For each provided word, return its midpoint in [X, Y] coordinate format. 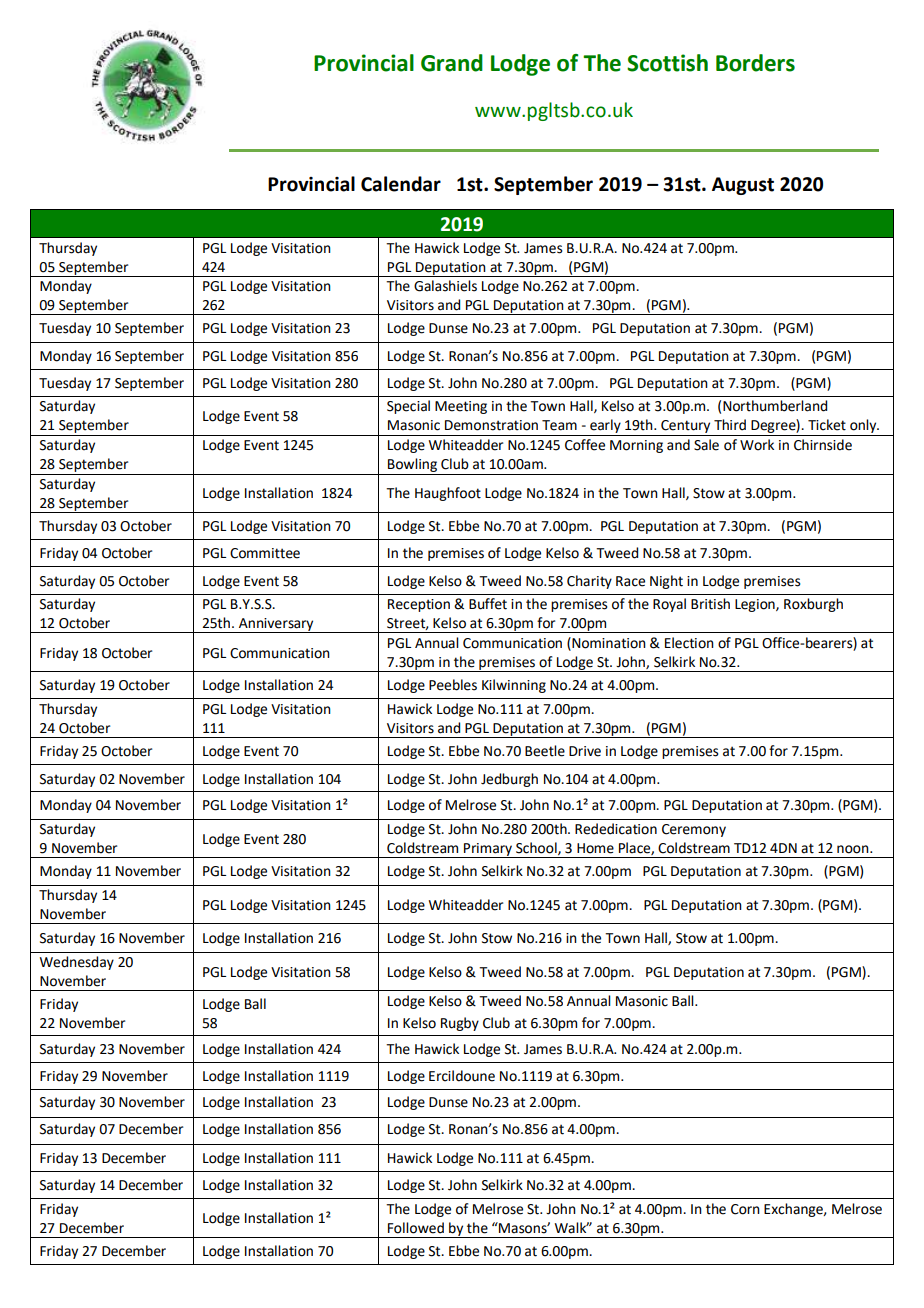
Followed [416, 1228]
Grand [452, 63]
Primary [488, 850]
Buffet [488, 604]
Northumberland [775, 406]
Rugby [460, 1024]
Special [408, 407]
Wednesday [77, 963]
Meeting [461, 407]
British [710, 604]
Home [595, 848]
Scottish [667, 63]
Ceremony [694, 830]
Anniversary [276, 625]
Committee [265, 553]
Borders [755, 63]
